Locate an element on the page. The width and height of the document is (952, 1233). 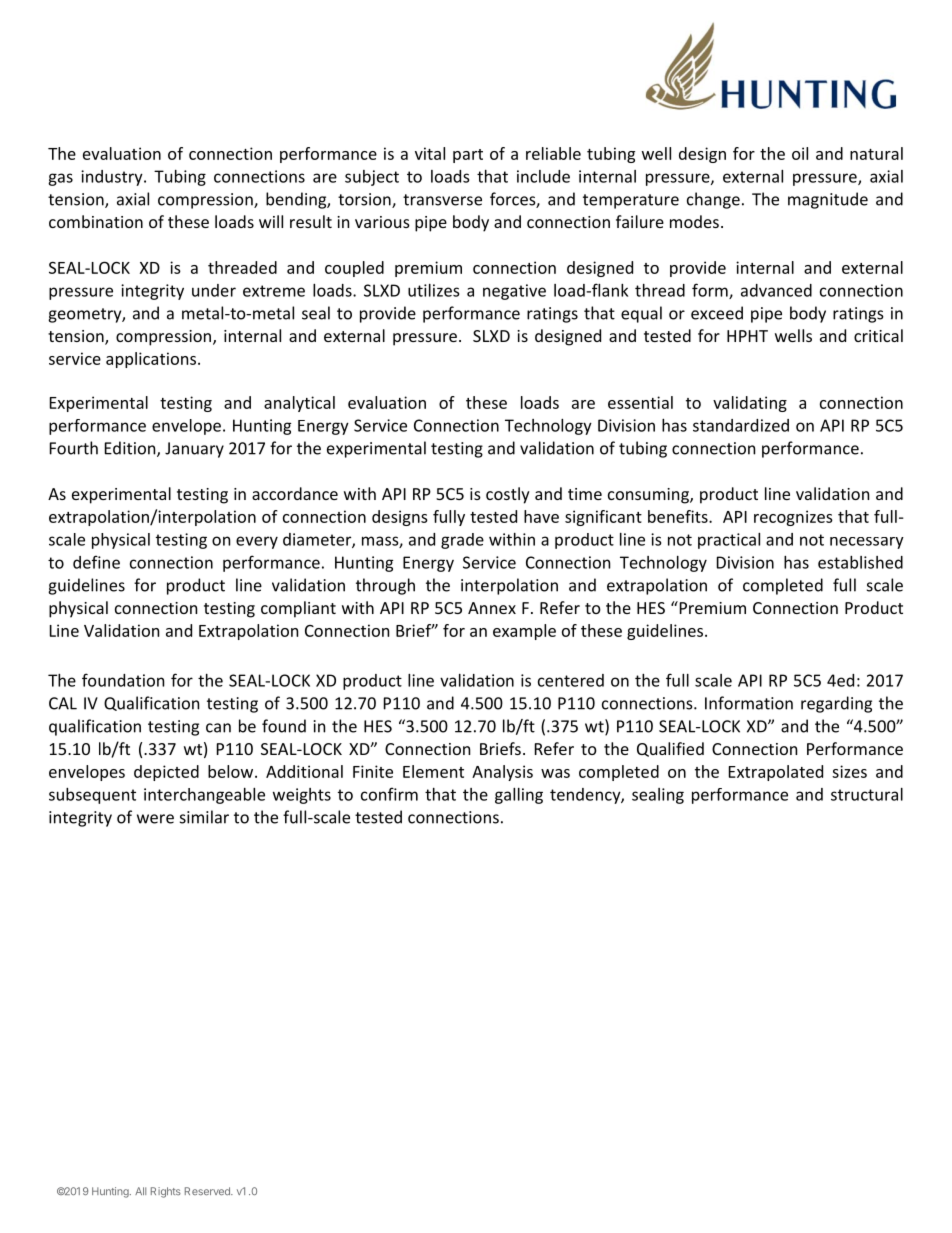
Rights is located at coordinates (166, 1192).
